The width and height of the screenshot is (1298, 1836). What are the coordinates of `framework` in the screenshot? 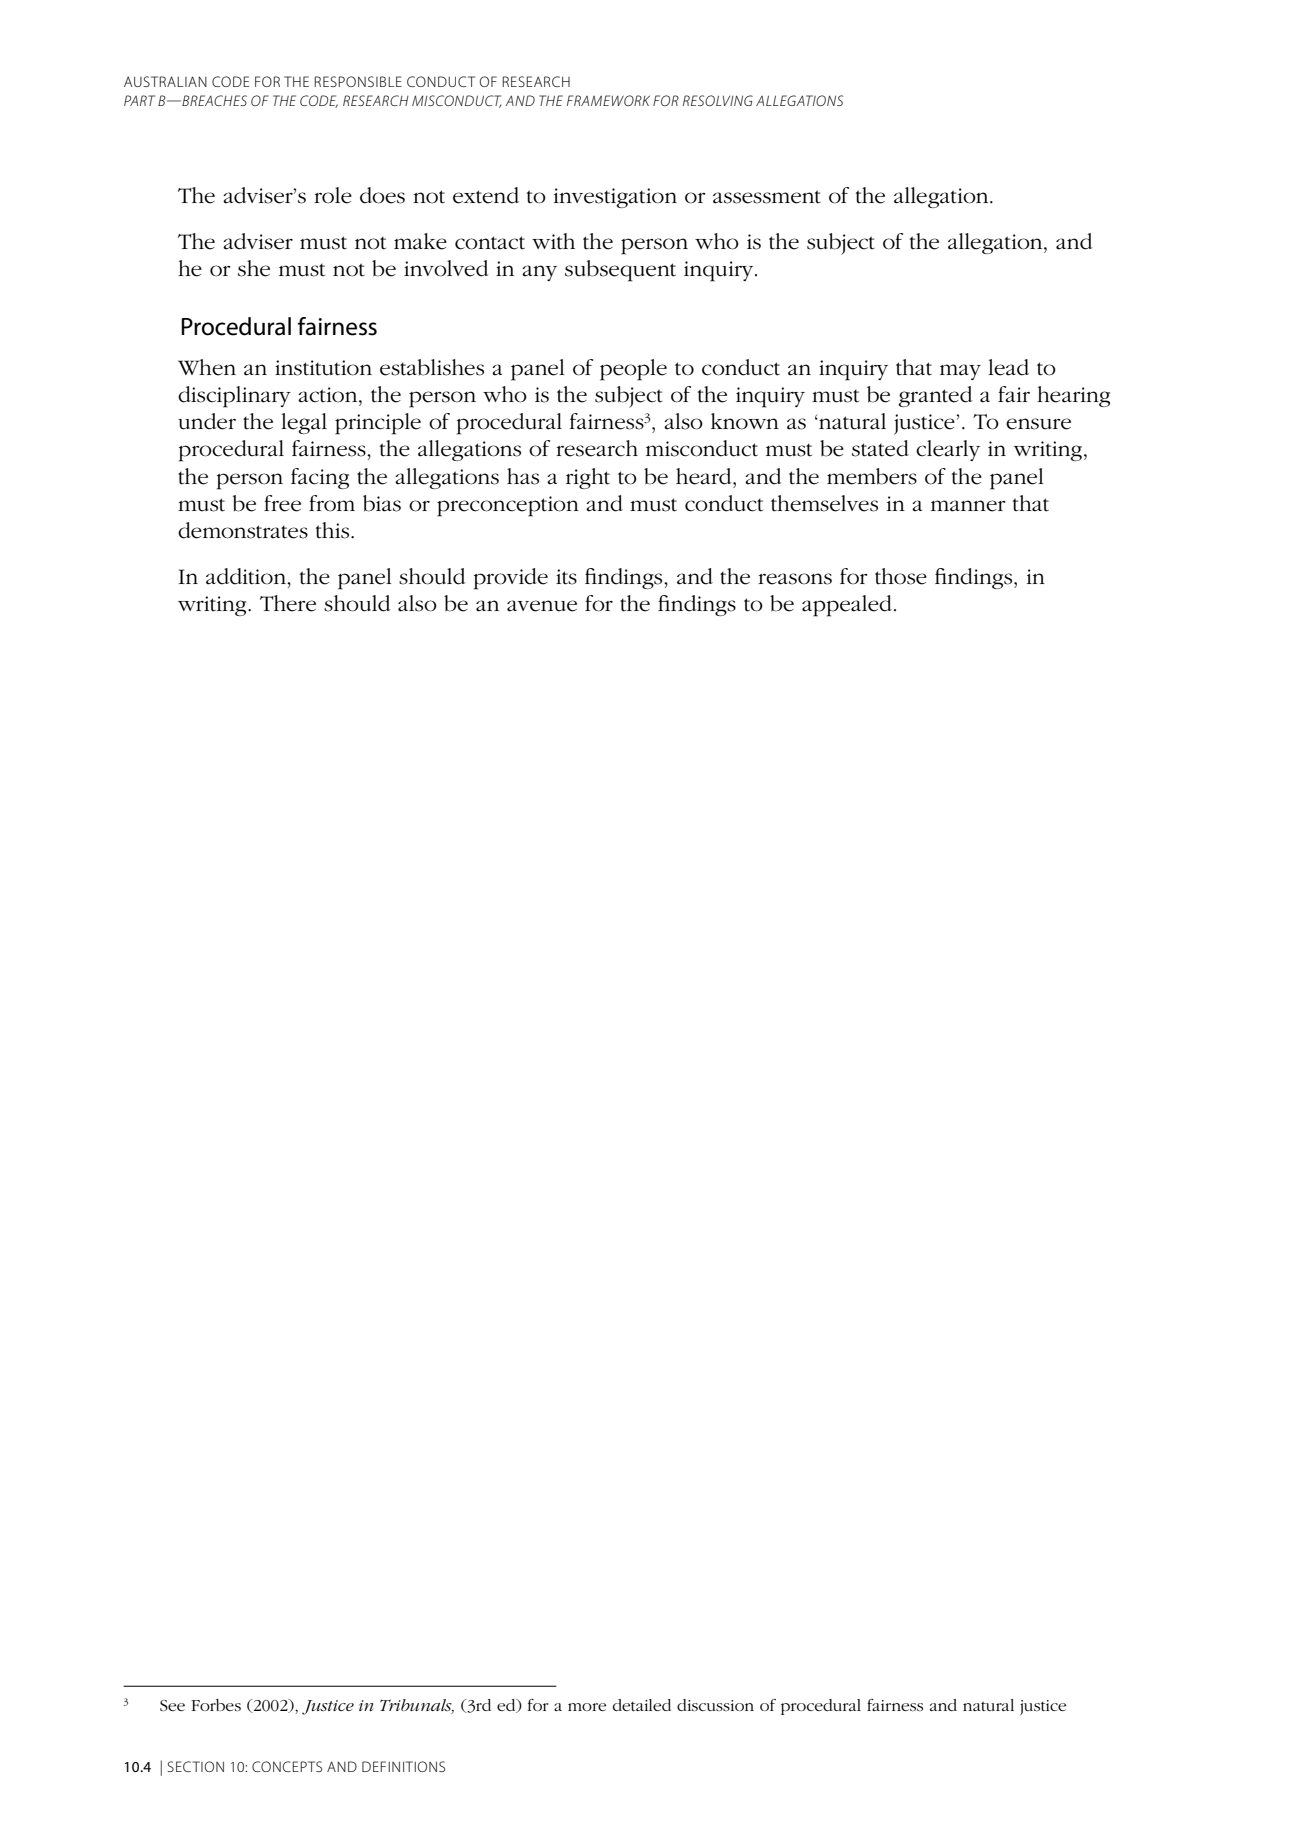 It's located at (608, 100).
